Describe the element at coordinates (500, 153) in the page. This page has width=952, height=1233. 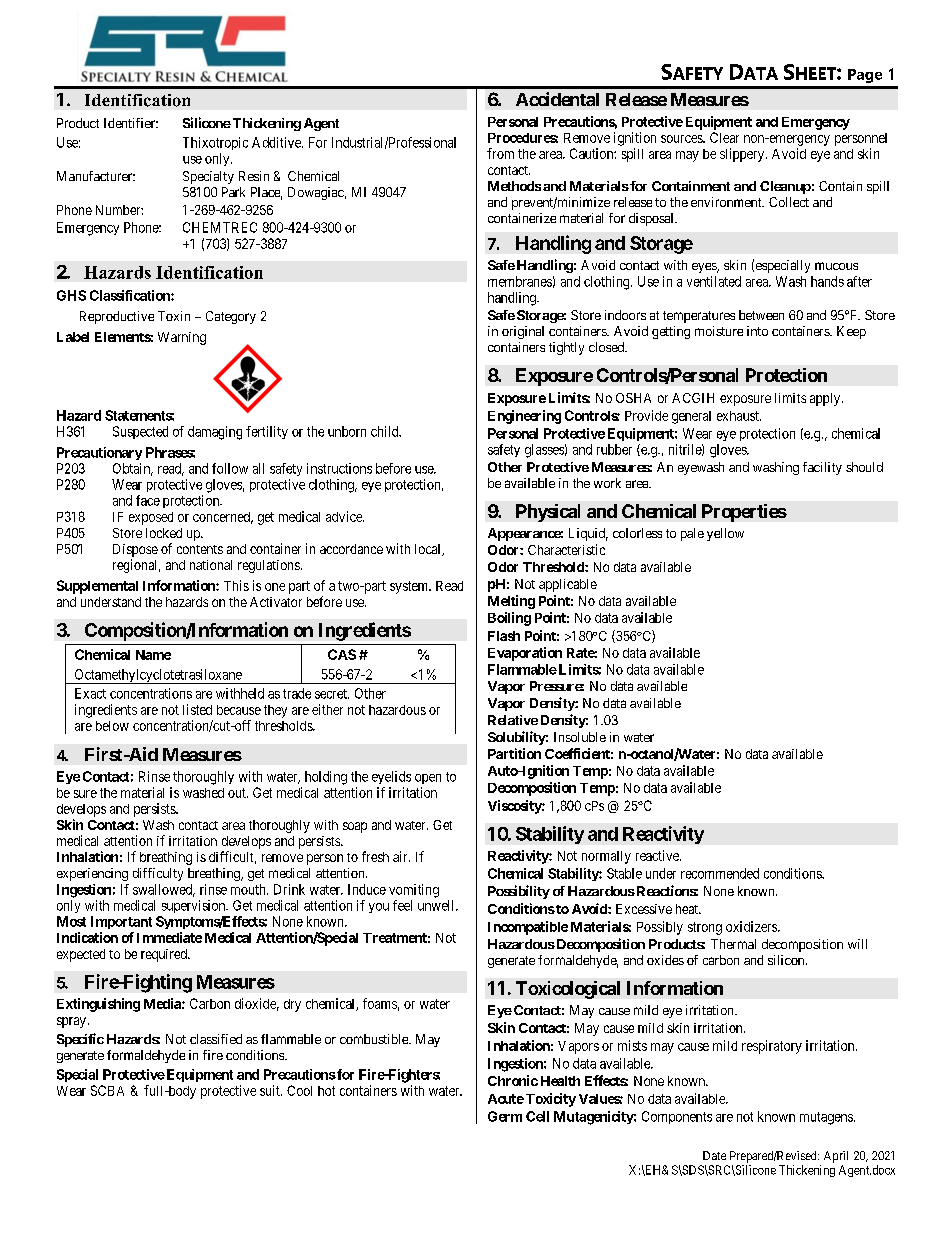
I see `from` at that location.
